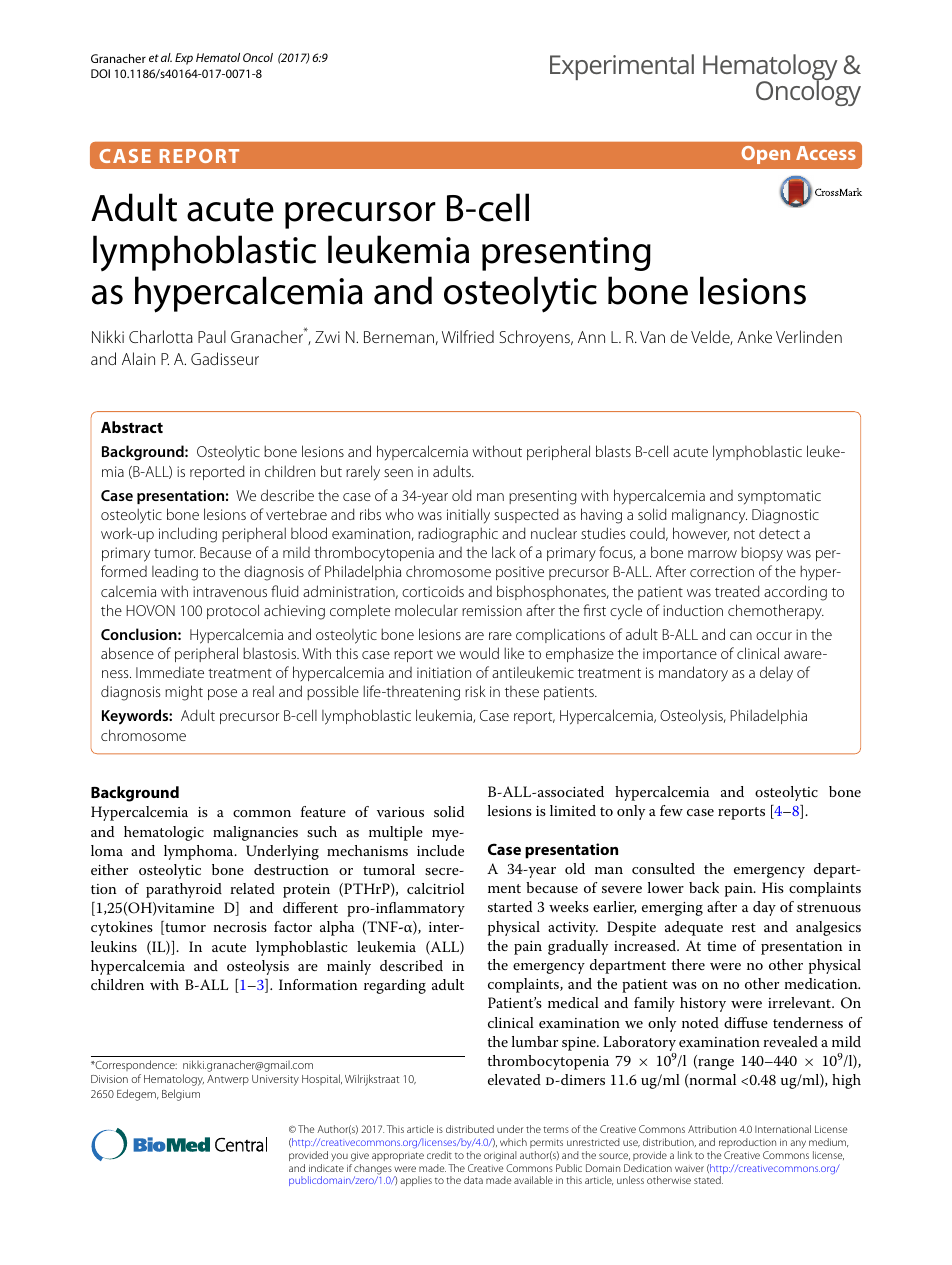 The height and width of the screenshot is (1265, 952). Describe the element at coordinates (591, 337) in the screenshot. I see `Ann` at that location.
